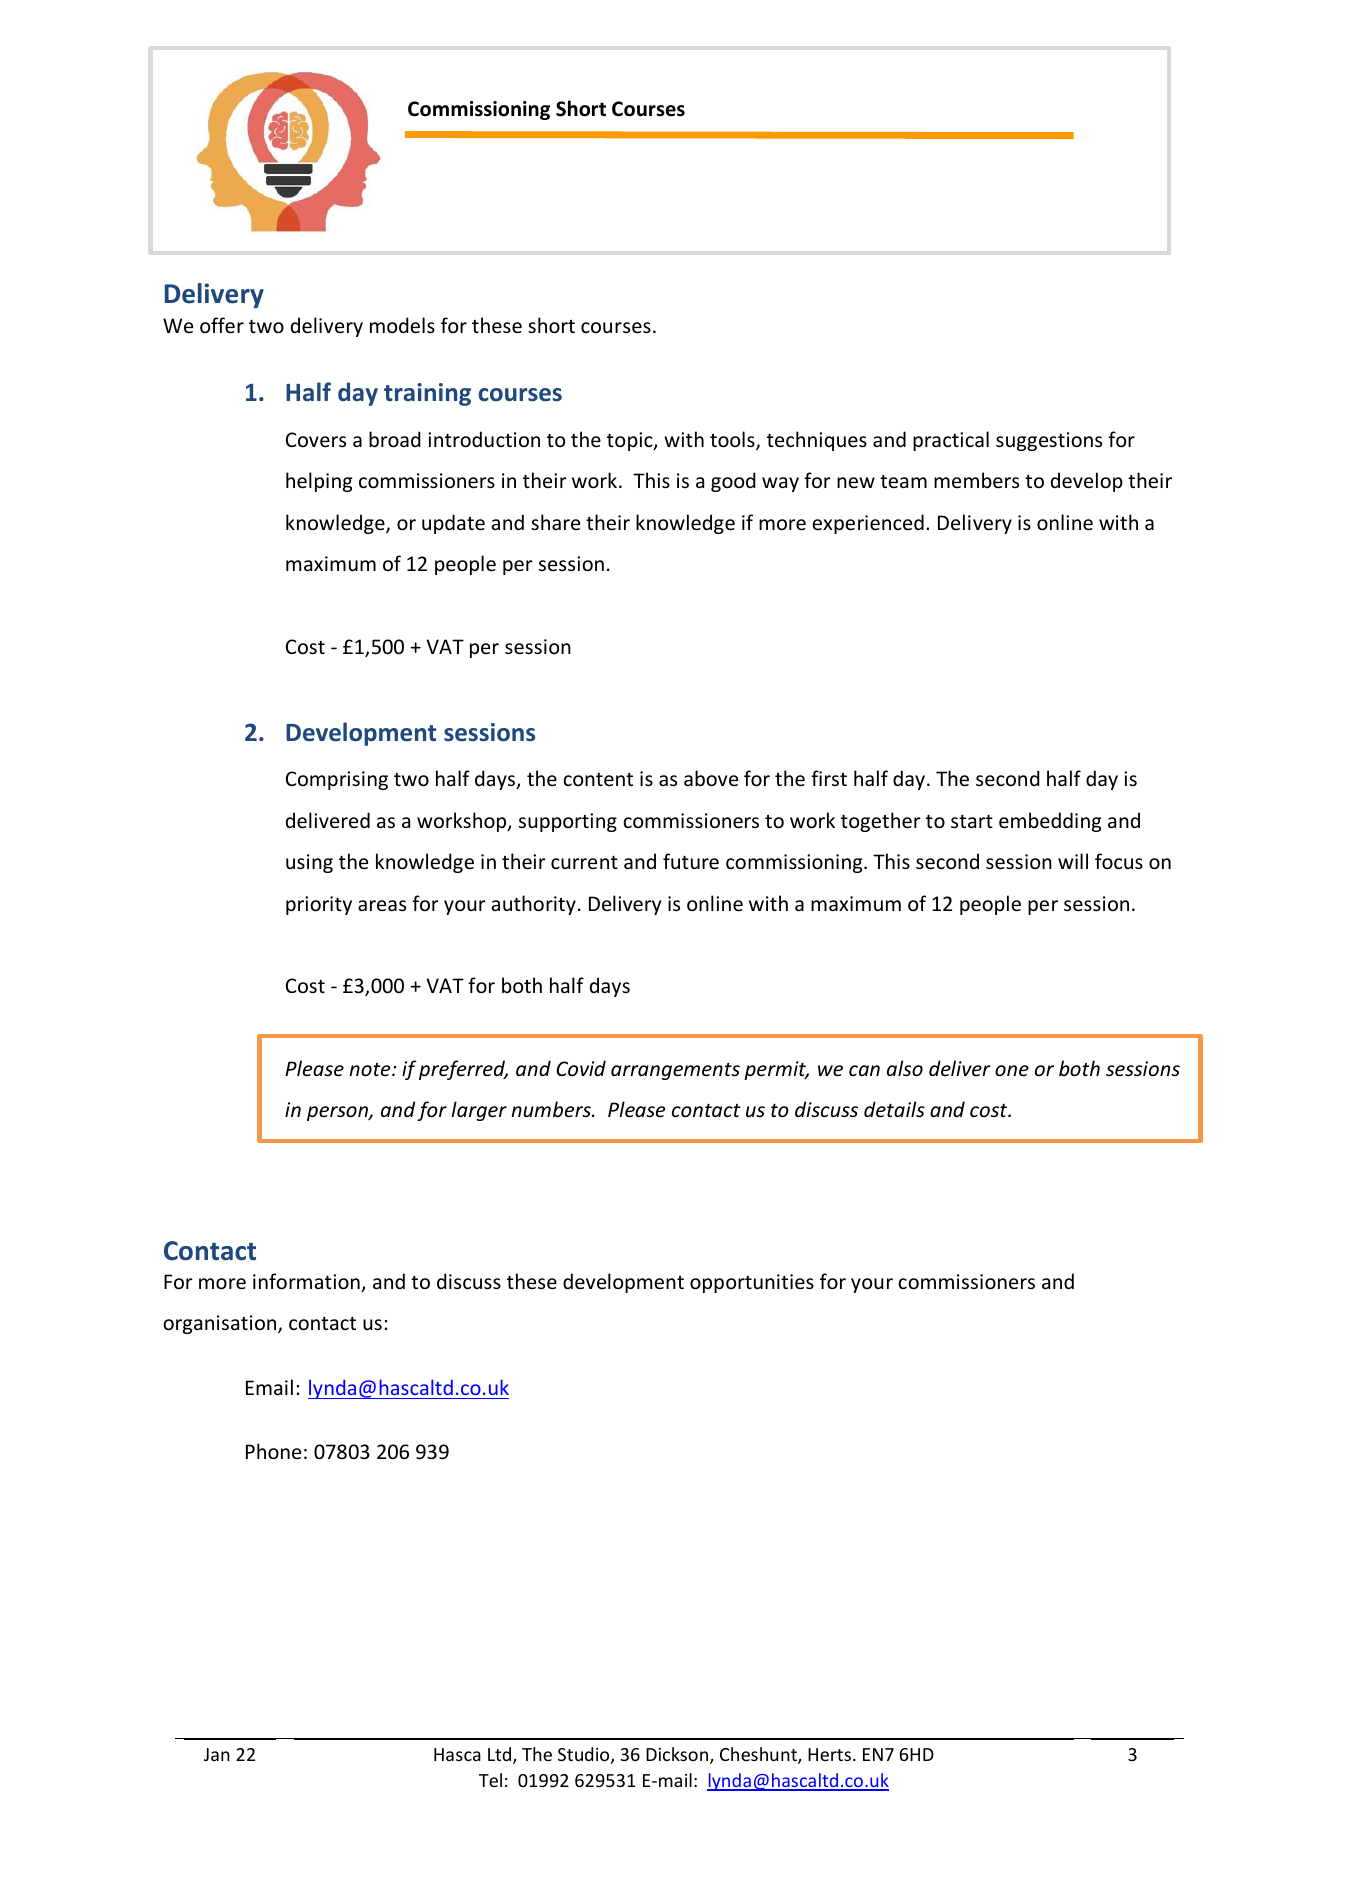 This image has height=1903, width=1346. What do you see at coordinates (1049, 441) in the image?
I see `suggestions` at bounding box center [1049, 441].
